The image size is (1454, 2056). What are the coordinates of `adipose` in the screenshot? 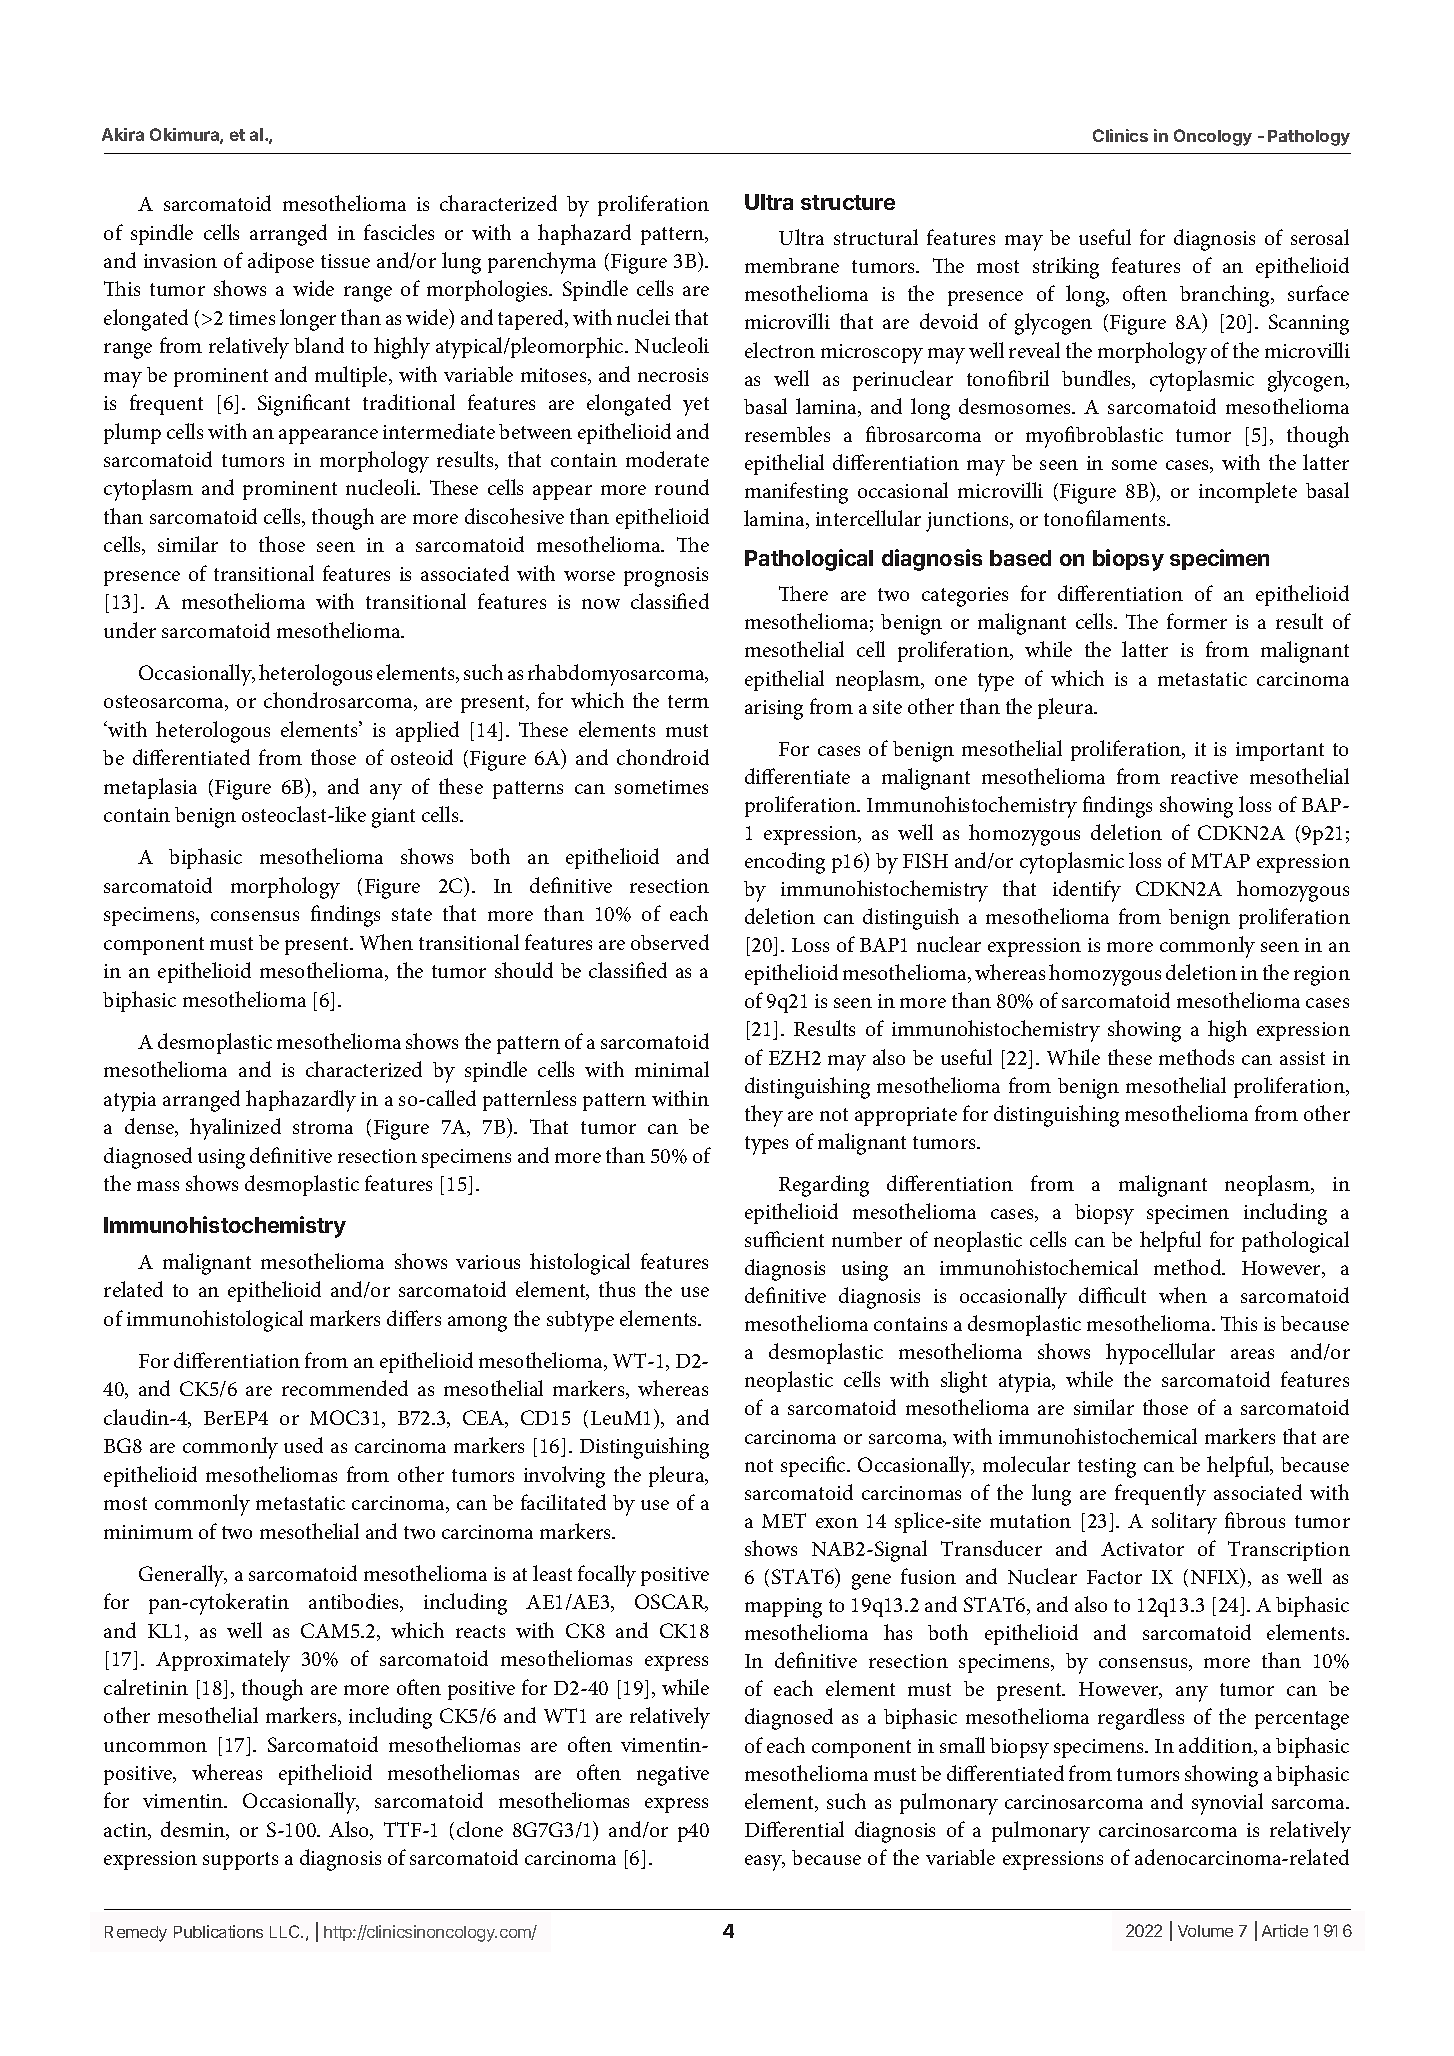 It's located at (281, 262).
